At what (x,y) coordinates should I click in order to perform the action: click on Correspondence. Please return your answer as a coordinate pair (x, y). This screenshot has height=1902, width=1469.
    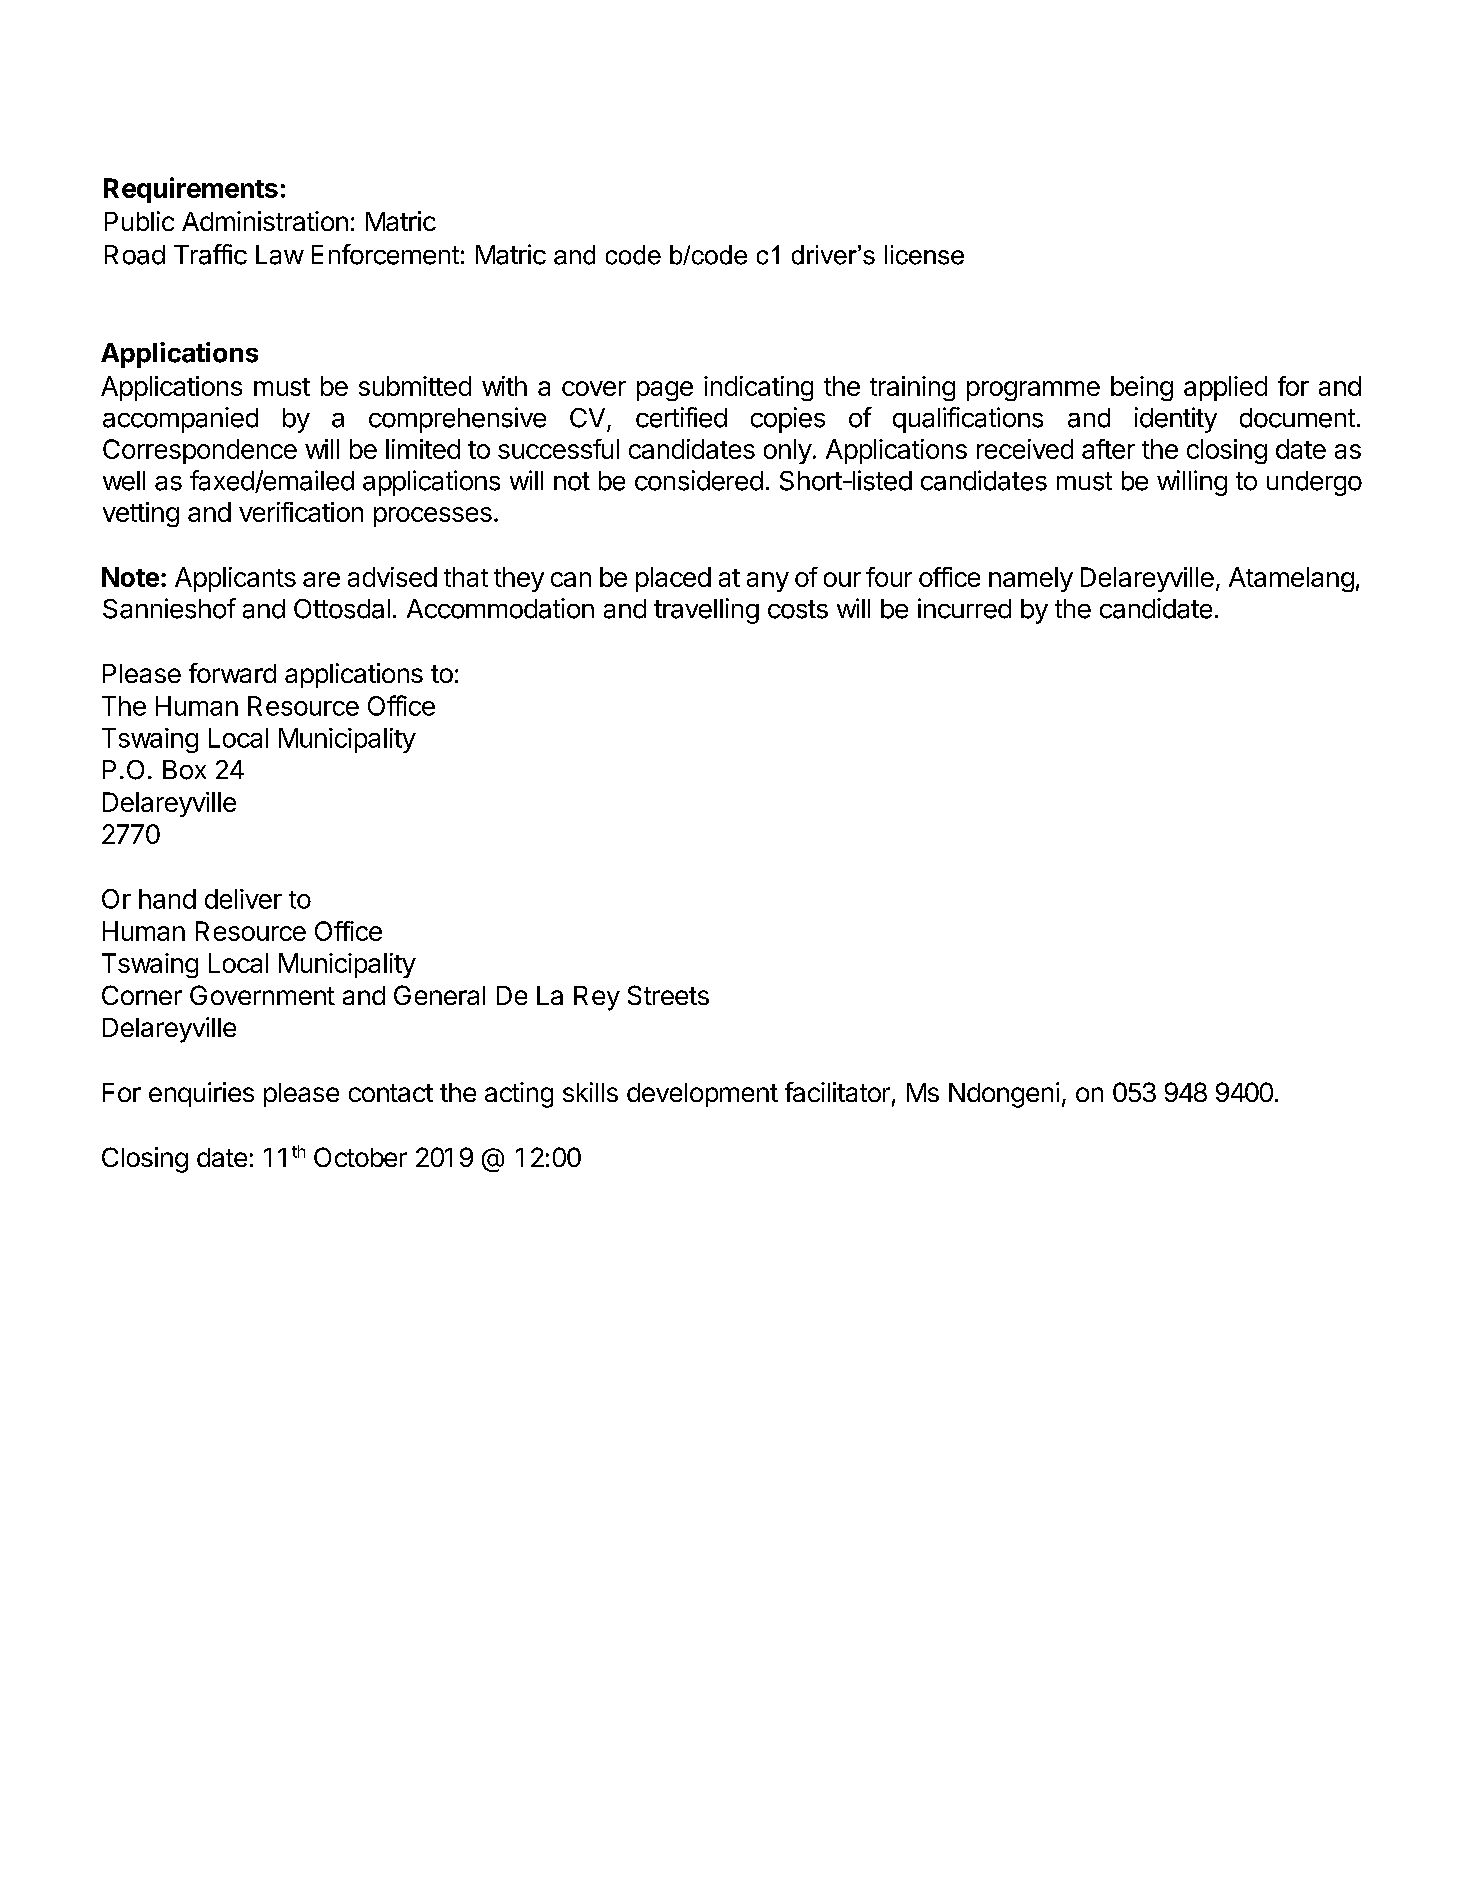
    Looking at the image, I should click on (200, 451).
